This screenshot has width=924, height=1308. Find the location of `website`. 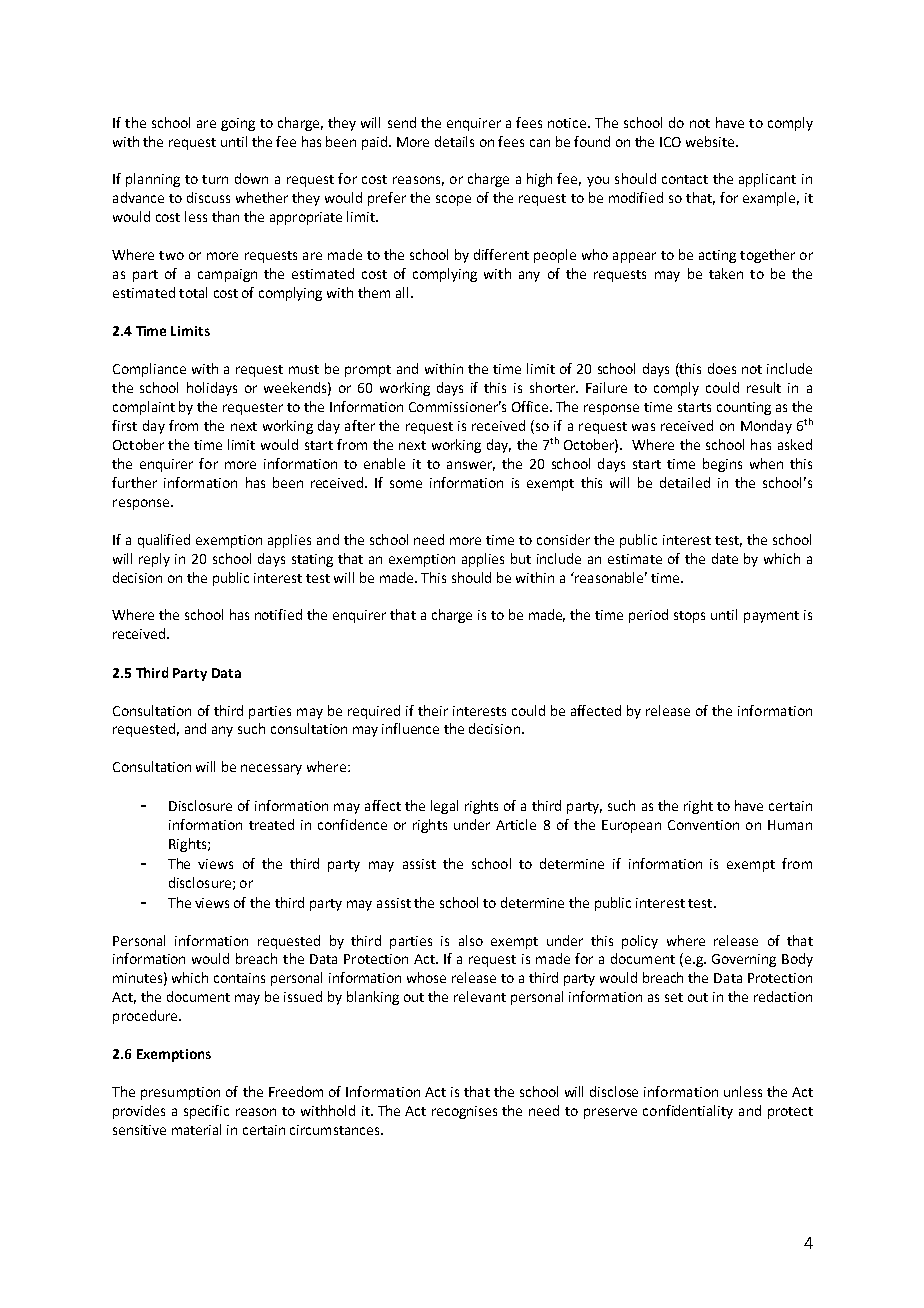

website is located at coordinates (711, 141).
